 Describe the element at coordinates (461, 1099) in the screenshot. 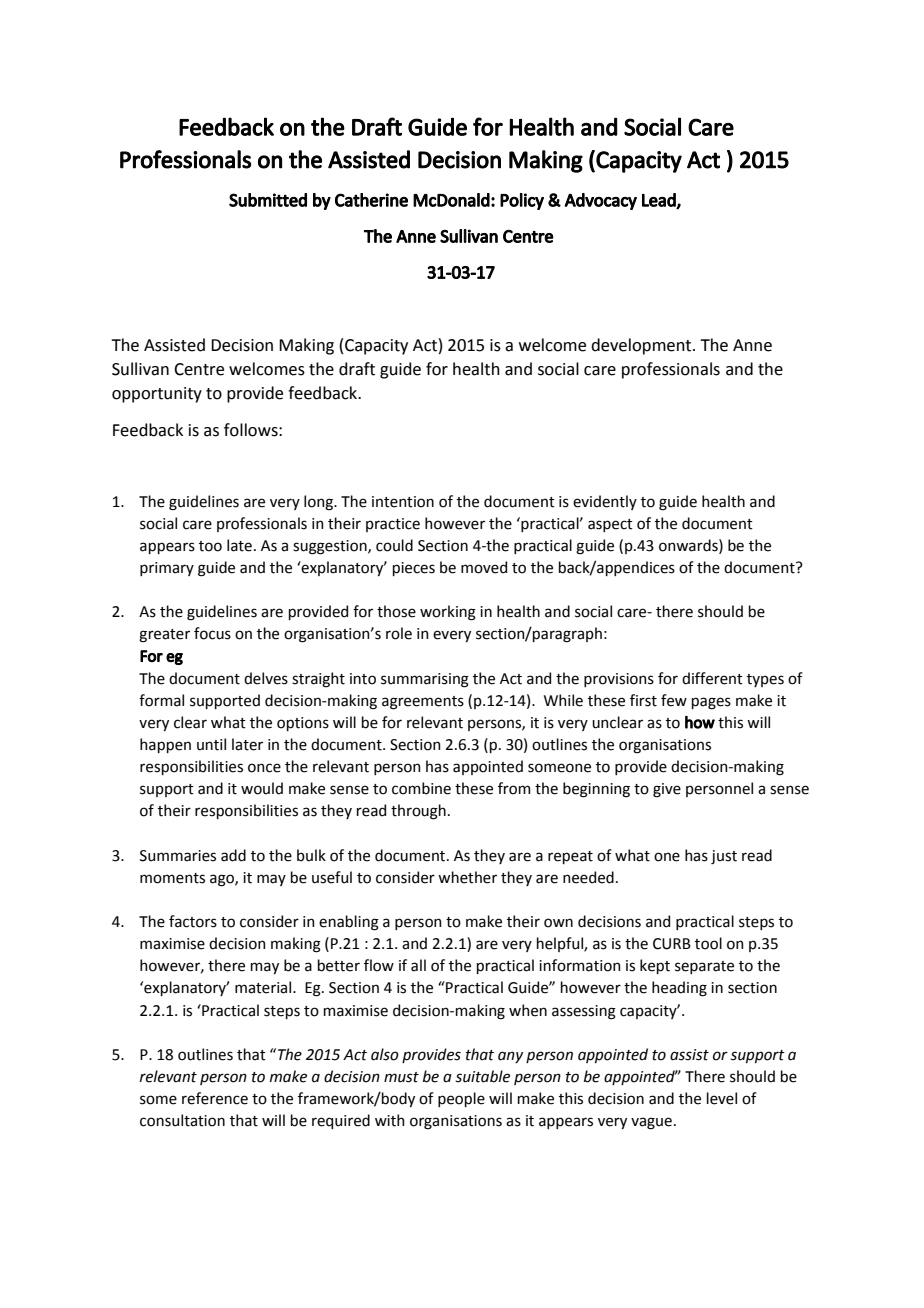

I see `people` at that location.
